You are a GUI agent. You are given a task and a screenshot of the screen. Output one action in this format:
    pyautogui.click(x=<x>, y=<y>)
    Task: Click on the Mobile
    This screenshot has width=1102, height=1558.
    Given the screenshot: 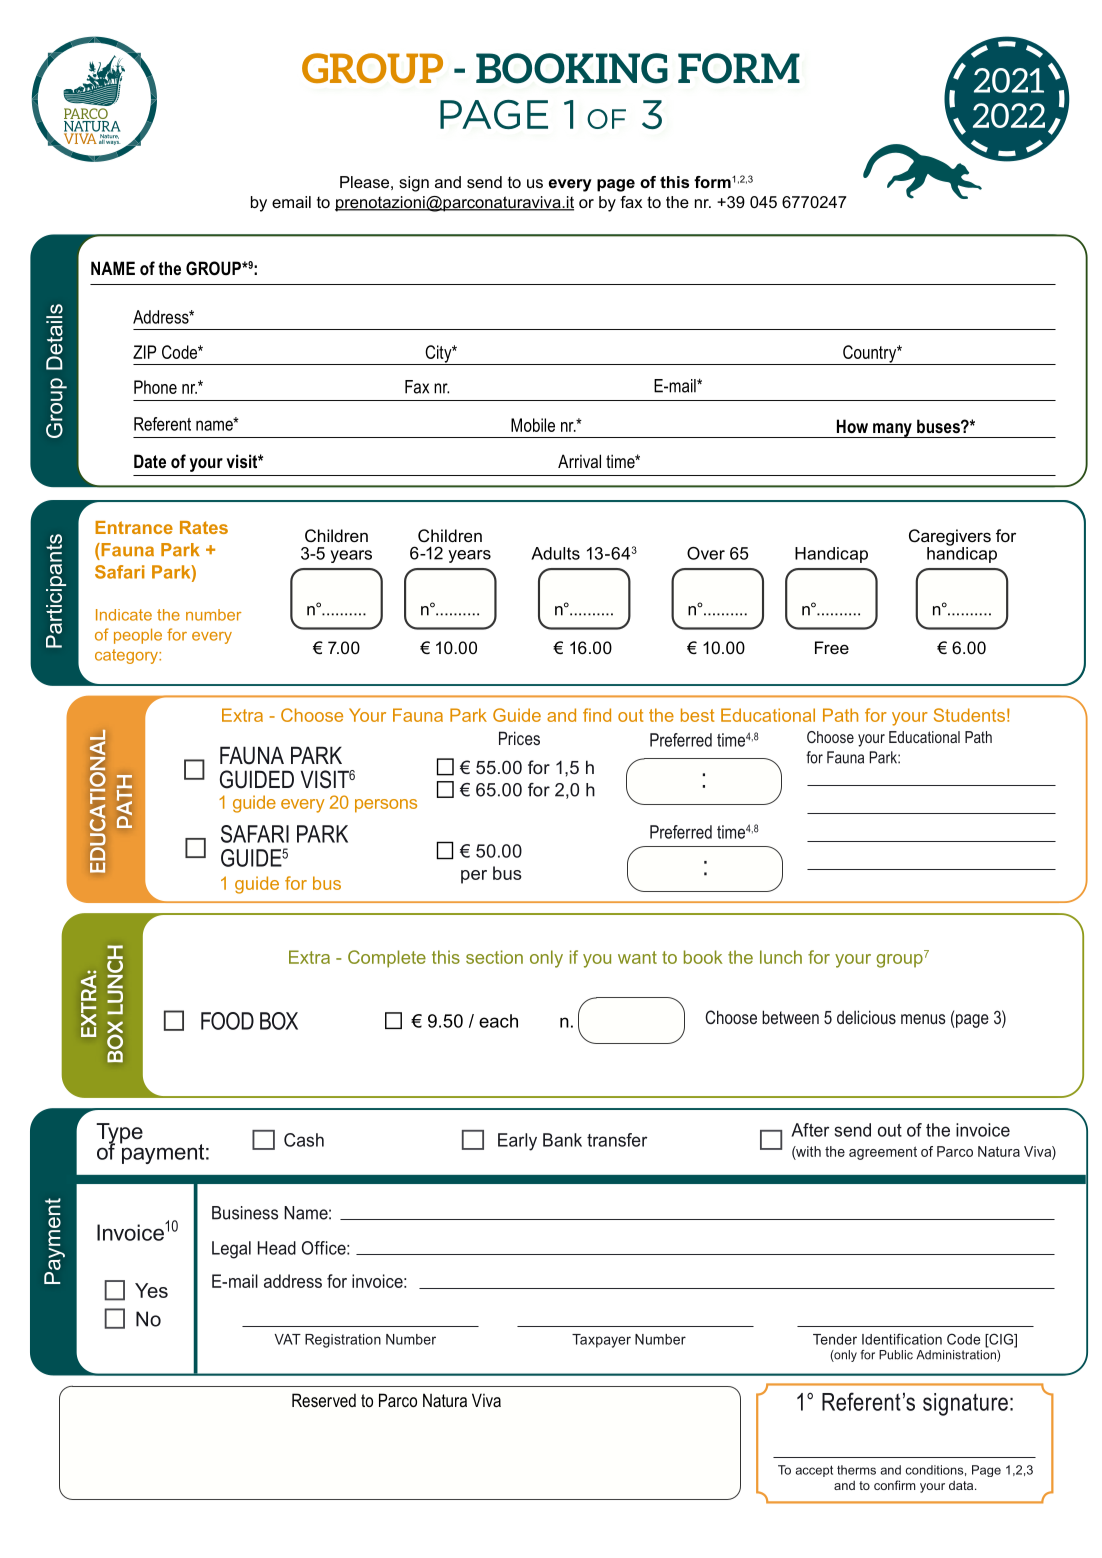 What is the action you would take?
    pyautogui.click(x=533, y=425)
